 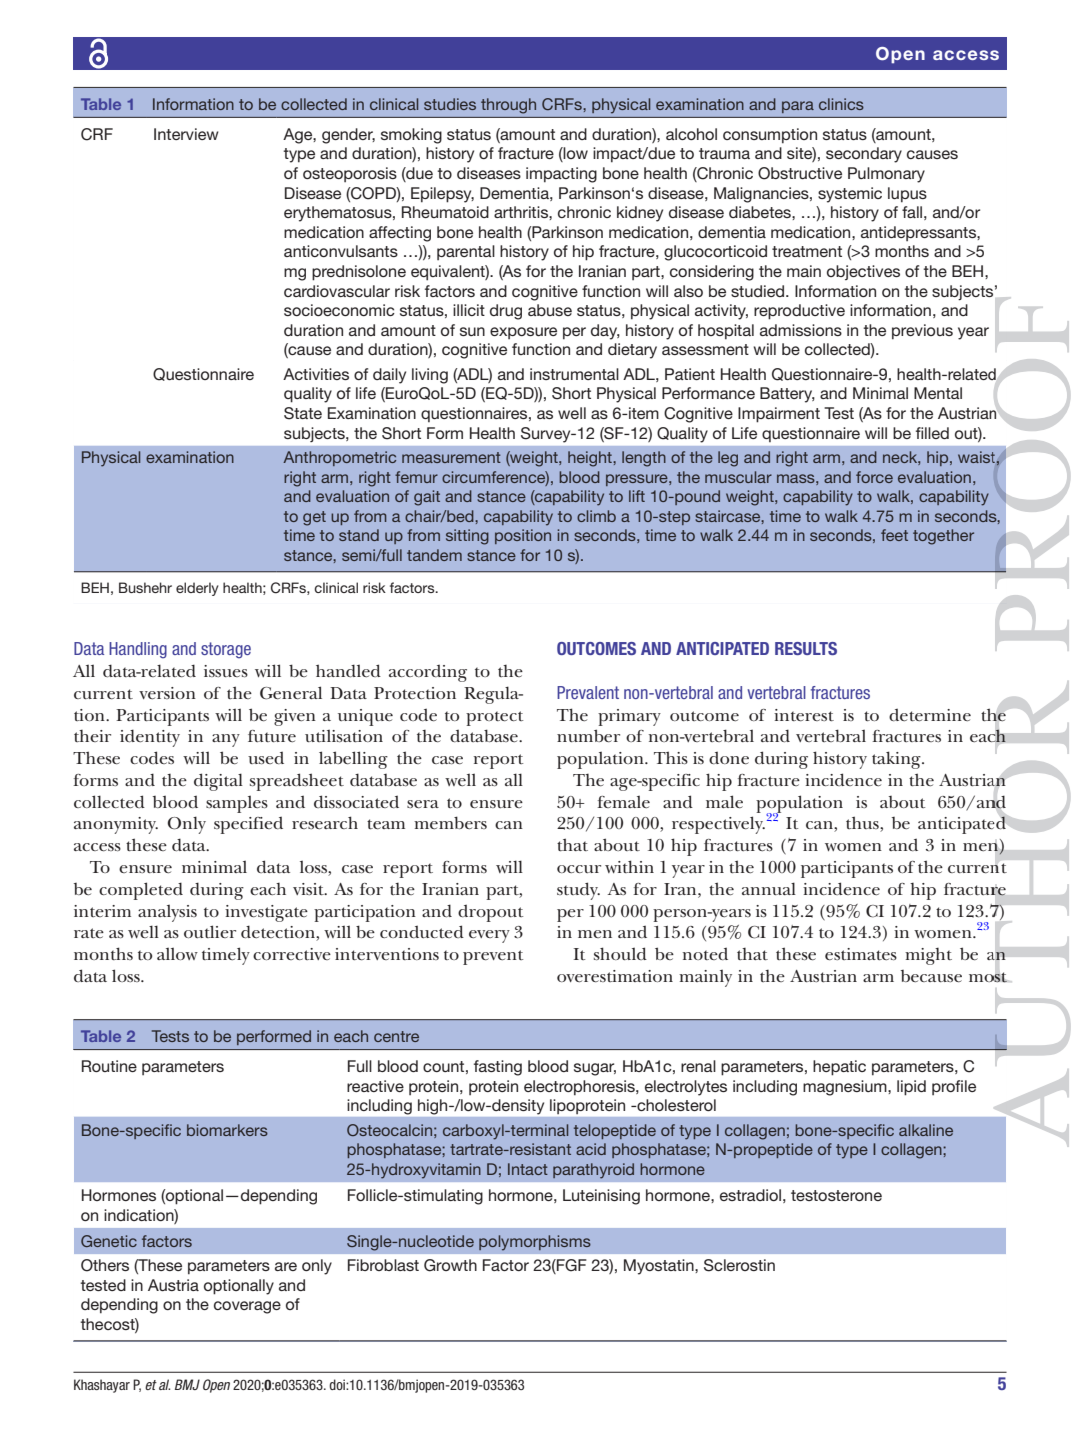 What do you see at coordinates (247, 1307) in the screenshot?
I see `coverage` at bounding box center [247, 1307].
